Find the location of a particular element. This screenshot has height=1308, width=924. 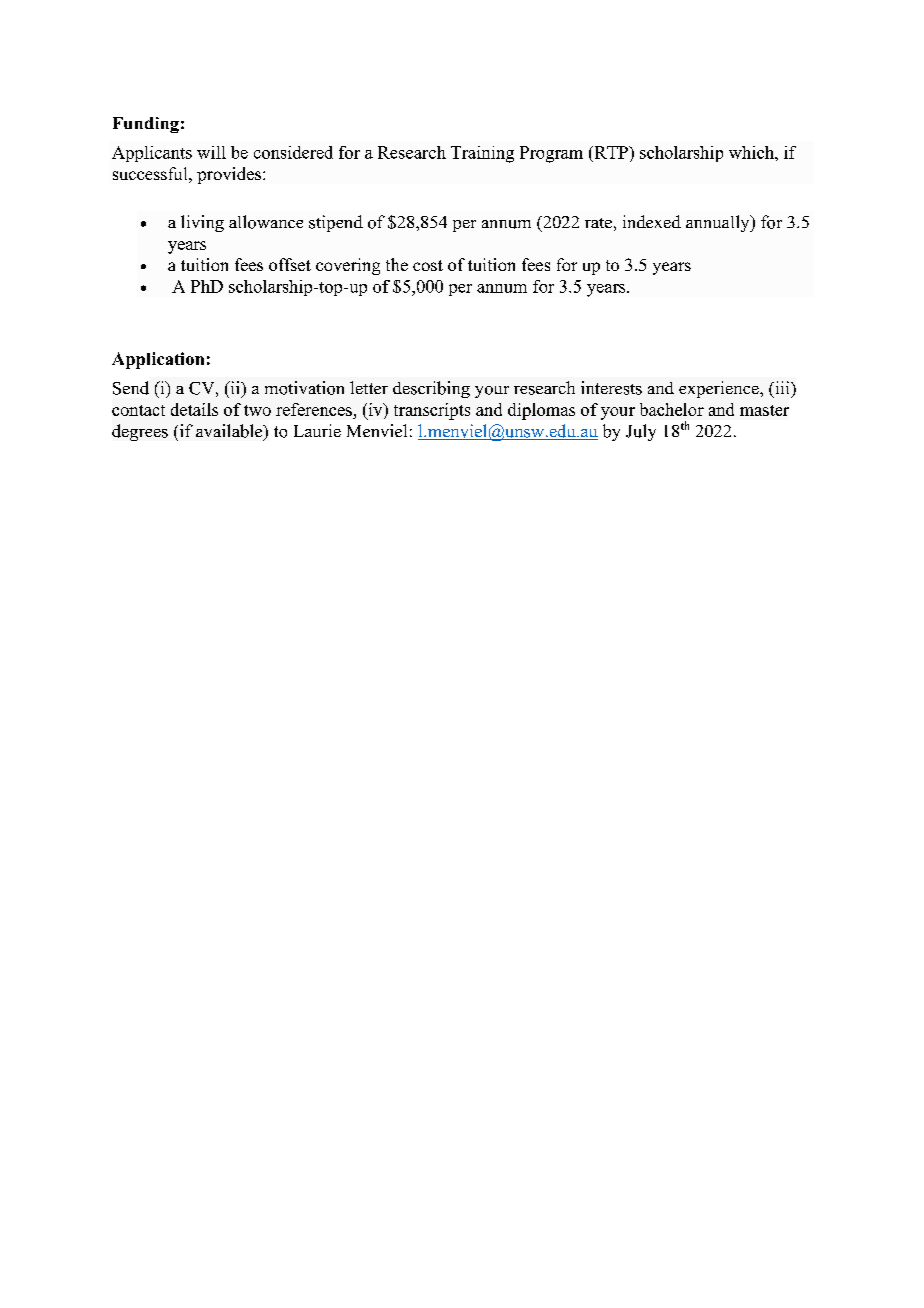

Training is located at coordinates (482, 154).
